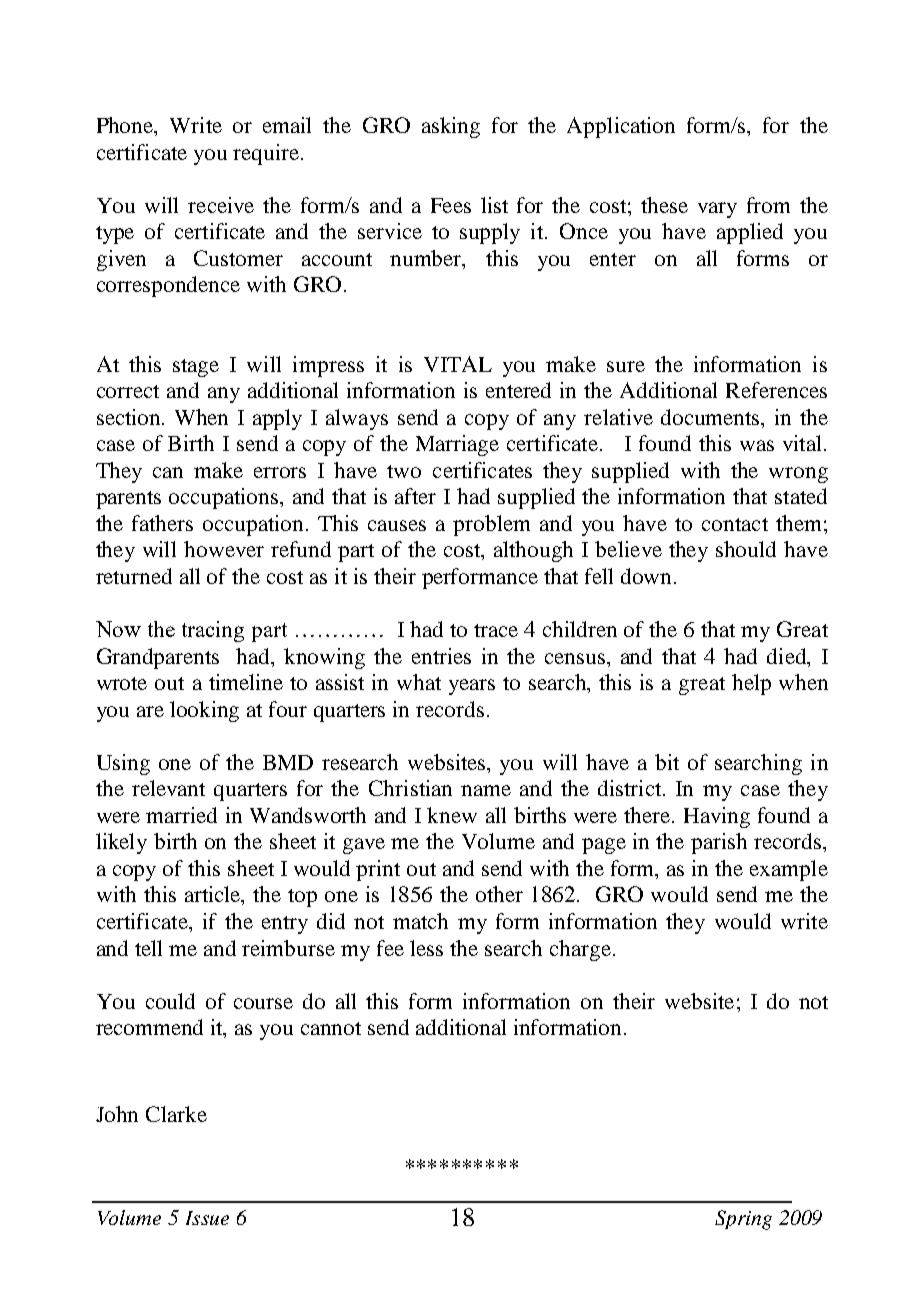  I want to click on example, so click(789, 870).
